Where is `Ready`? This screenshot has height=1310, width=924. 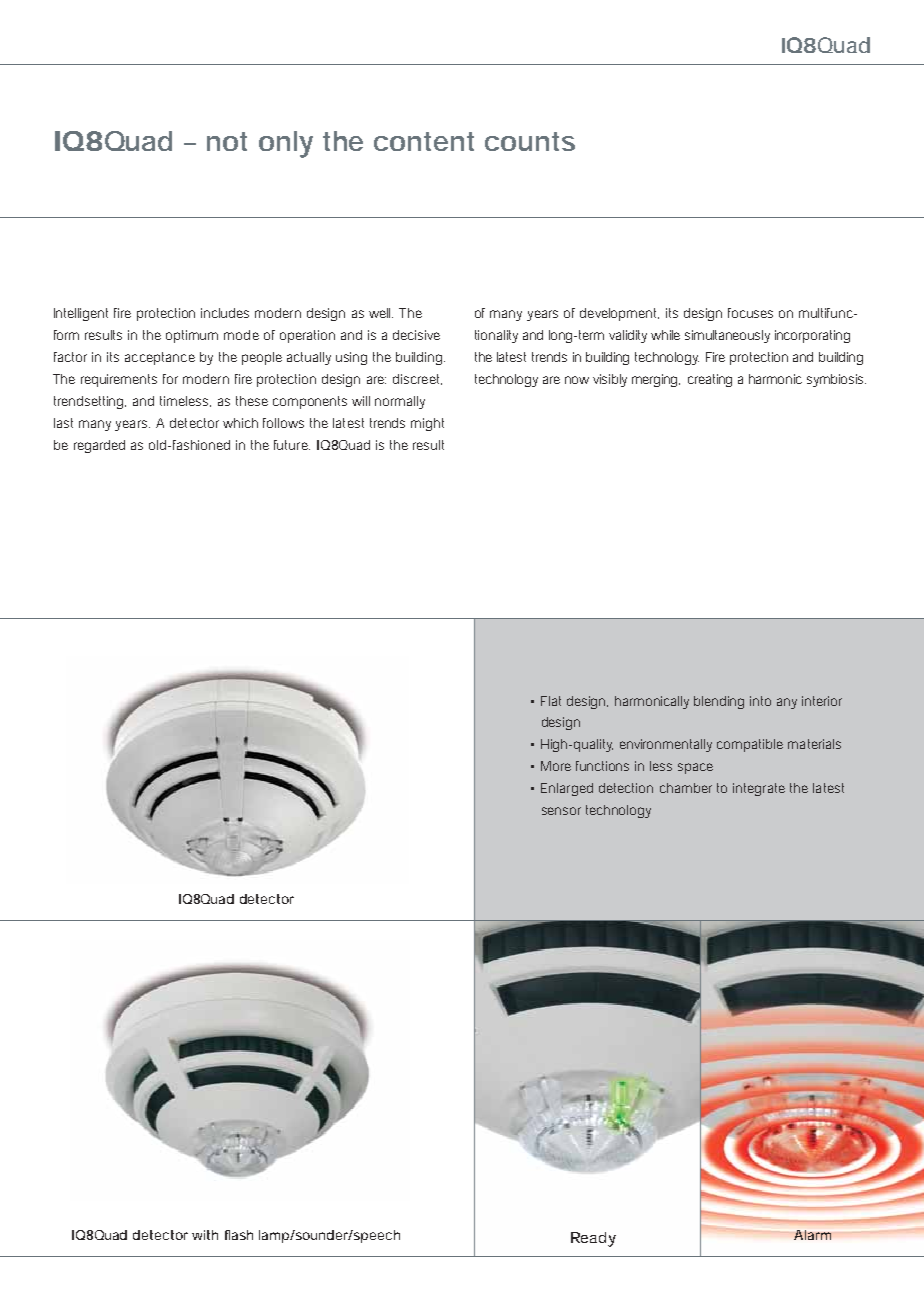 Ready is located at coordinates (593, 1239).
